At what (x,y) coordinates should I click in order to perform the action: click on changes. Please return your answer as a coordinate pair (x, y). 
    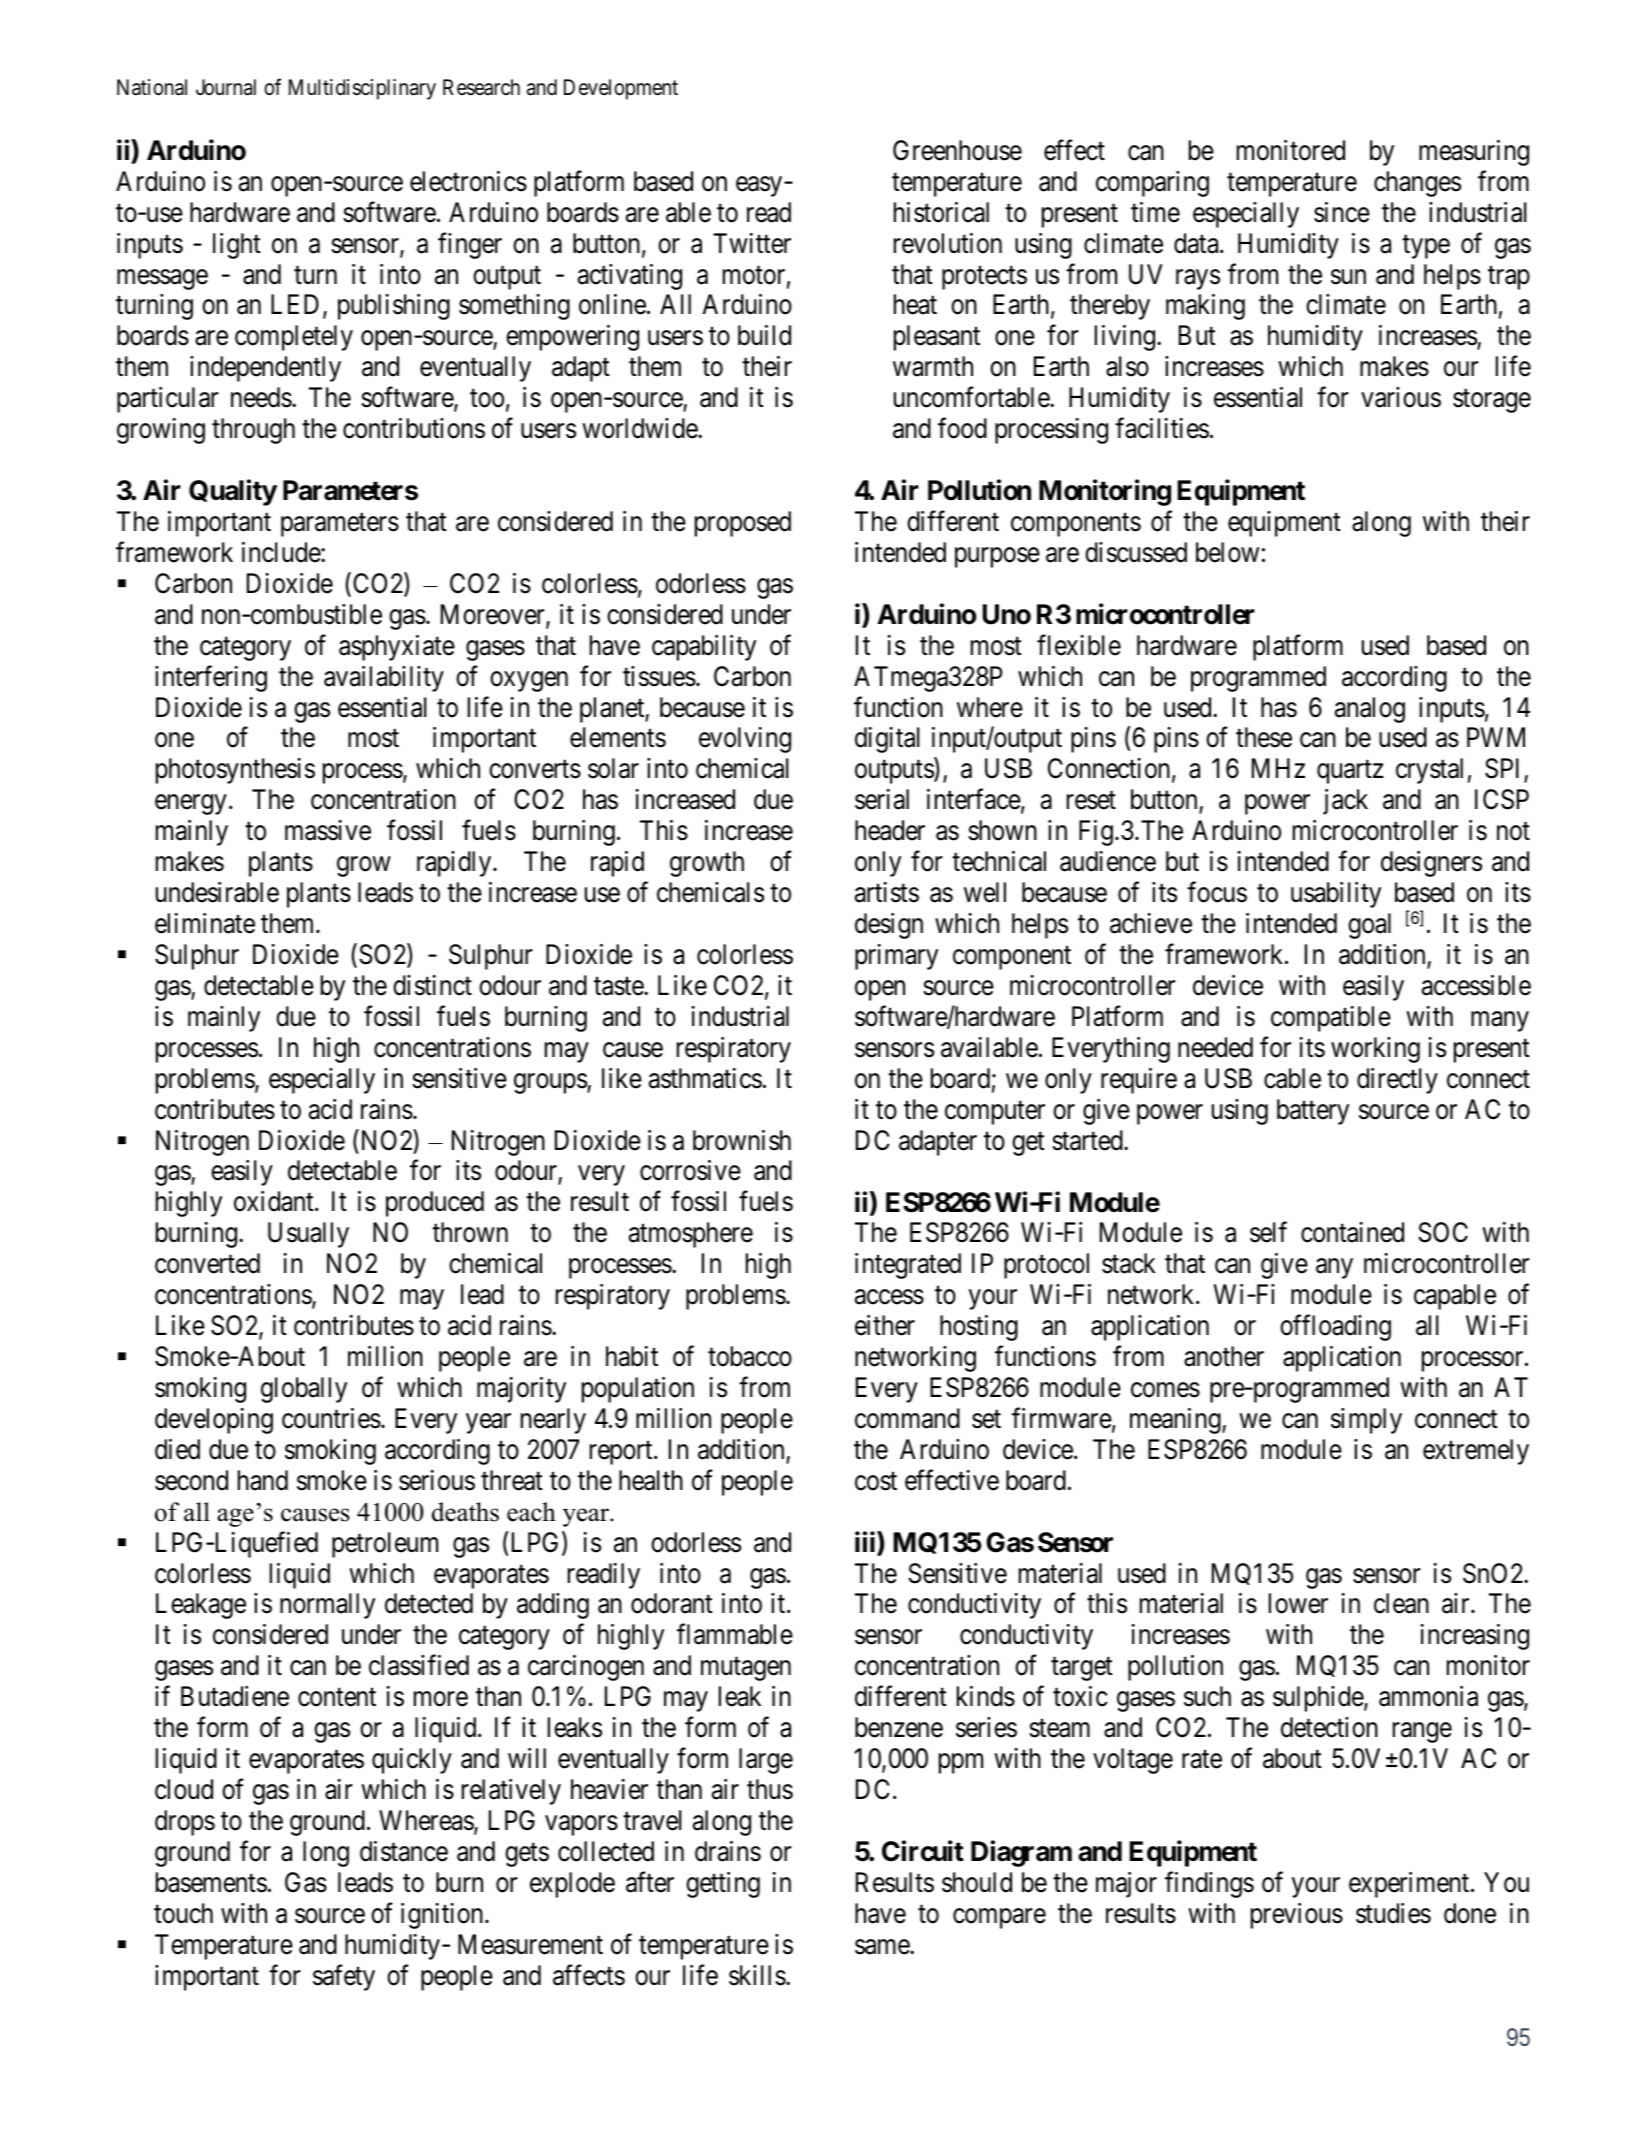
    Looking at the image, I should click on (1417, 184).
